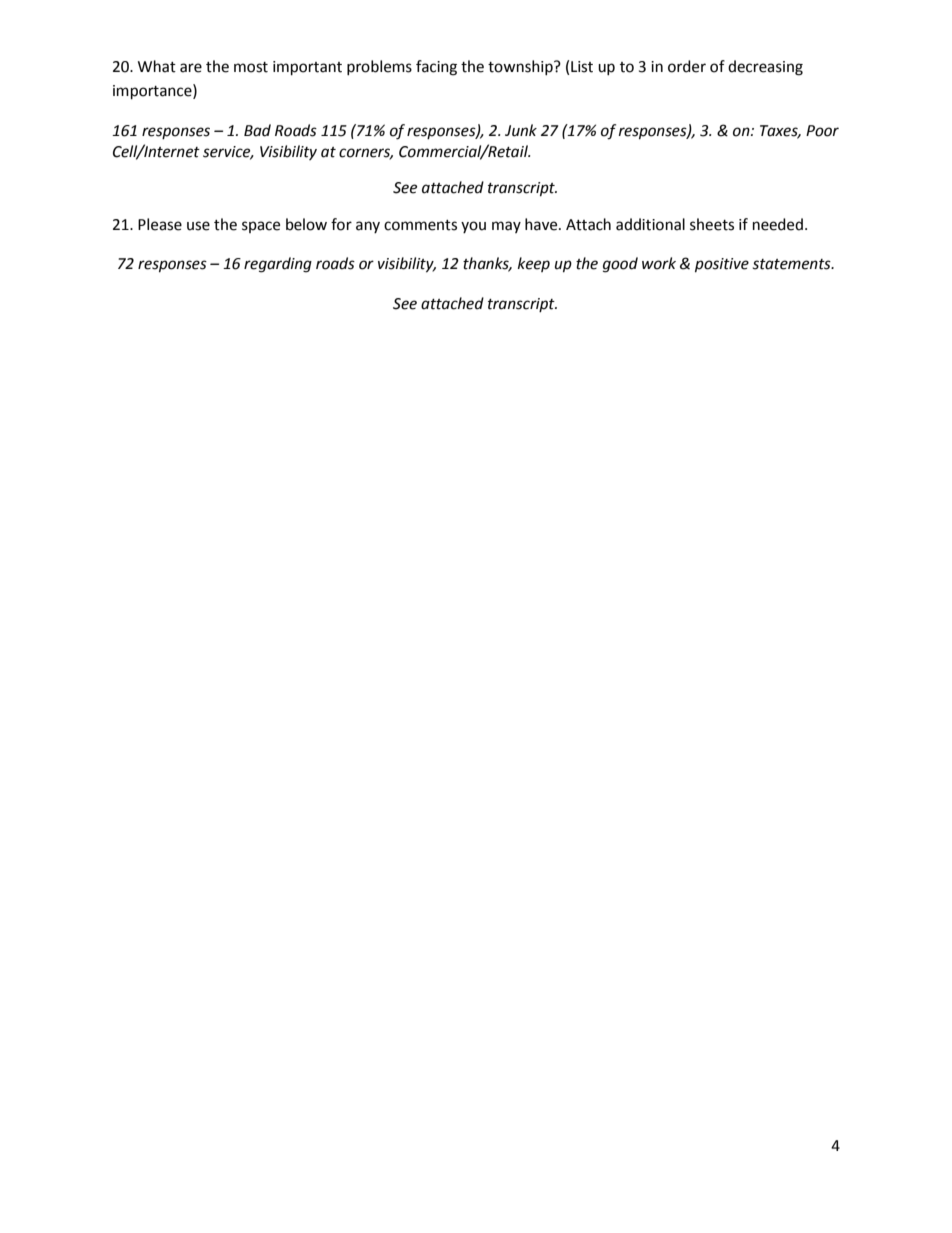  What do you see at coordinates (534, 264) in the document?
I see `keep` at bounding box center [534, 264].
